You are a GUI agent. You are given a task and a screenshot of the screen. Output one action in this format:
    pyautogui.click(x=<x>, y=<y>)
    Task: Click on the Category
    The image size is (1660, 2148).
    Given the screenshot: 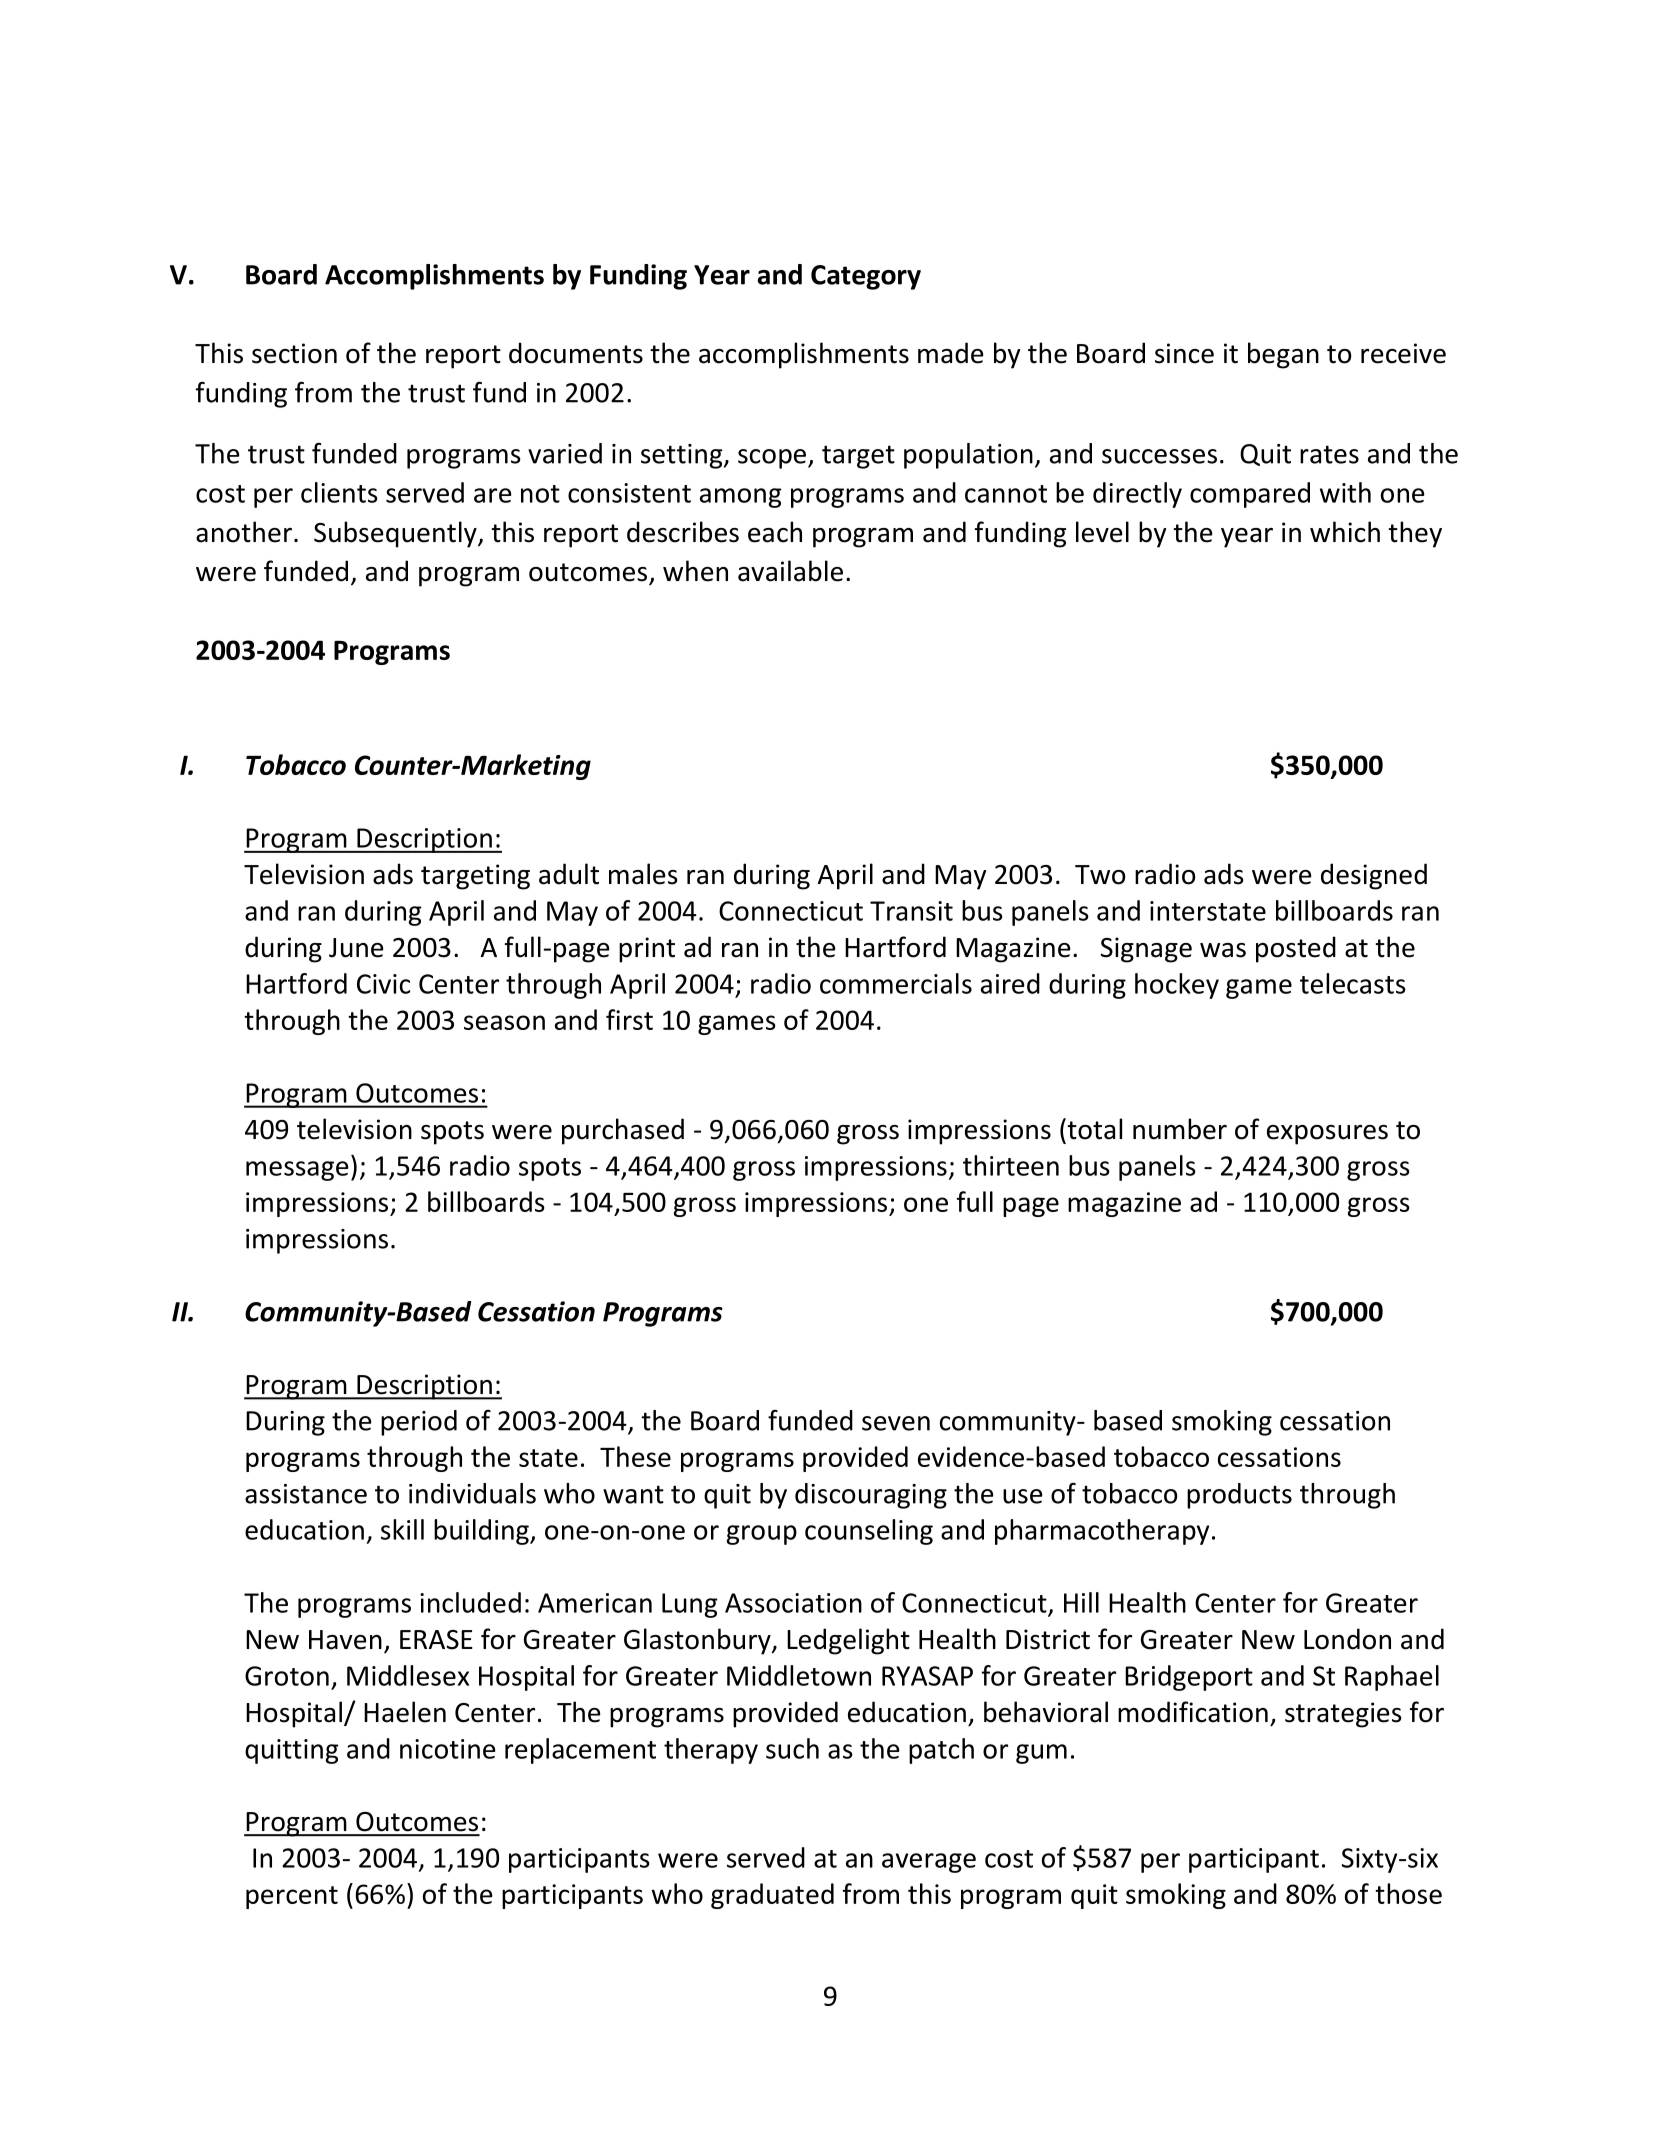 What is the action you would take?
    pyautogui.click(x=866, y=277)
